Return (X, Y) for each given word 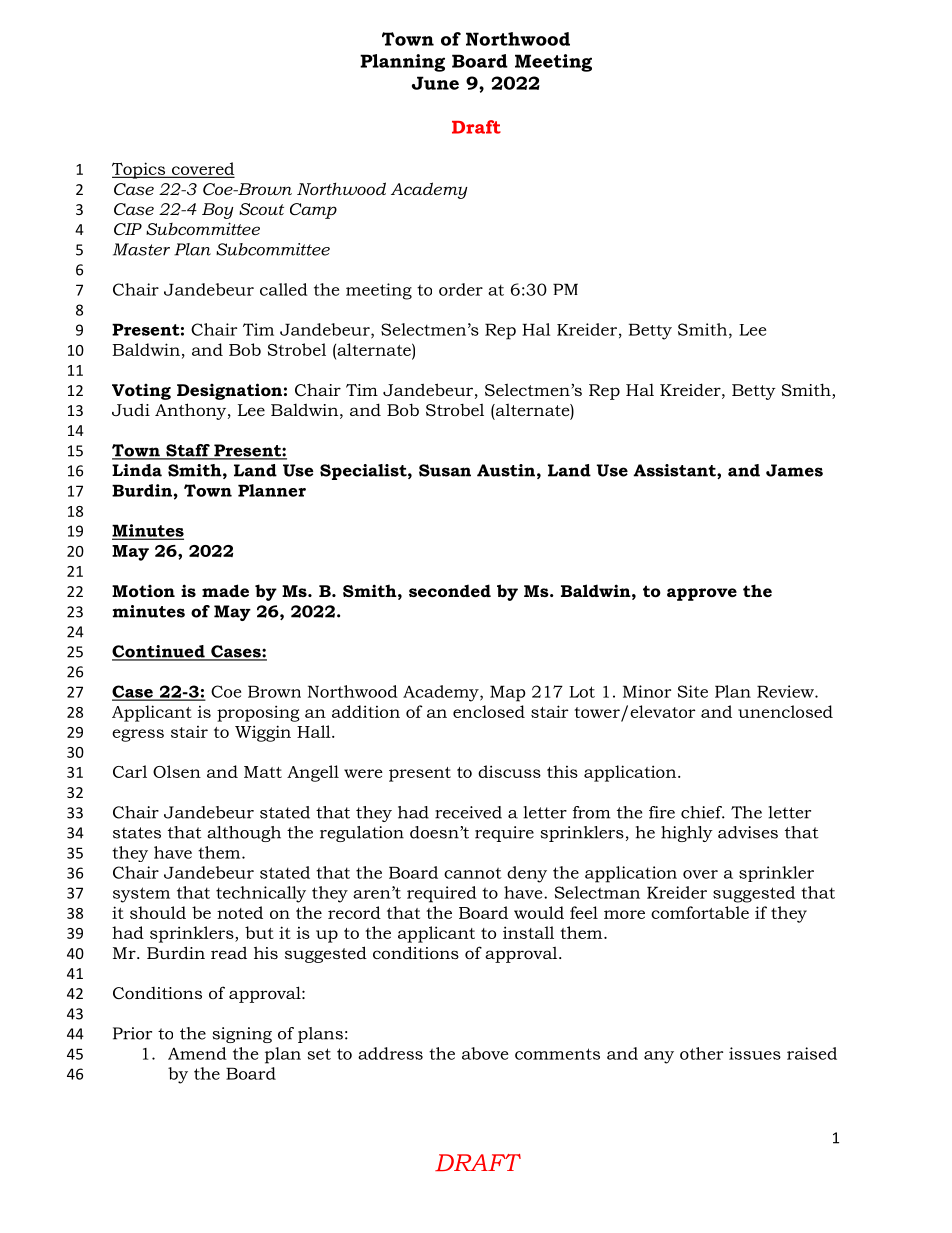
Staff (188, 451)
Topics (140, 170)
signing (242, 1035)
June (435, 83)
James (794, 470)
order (461, 289)
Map (508, 693)
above (485, 1053)
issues (755, 1053)
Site (693, 691)
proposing (258, 713)
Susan (445, 470)
